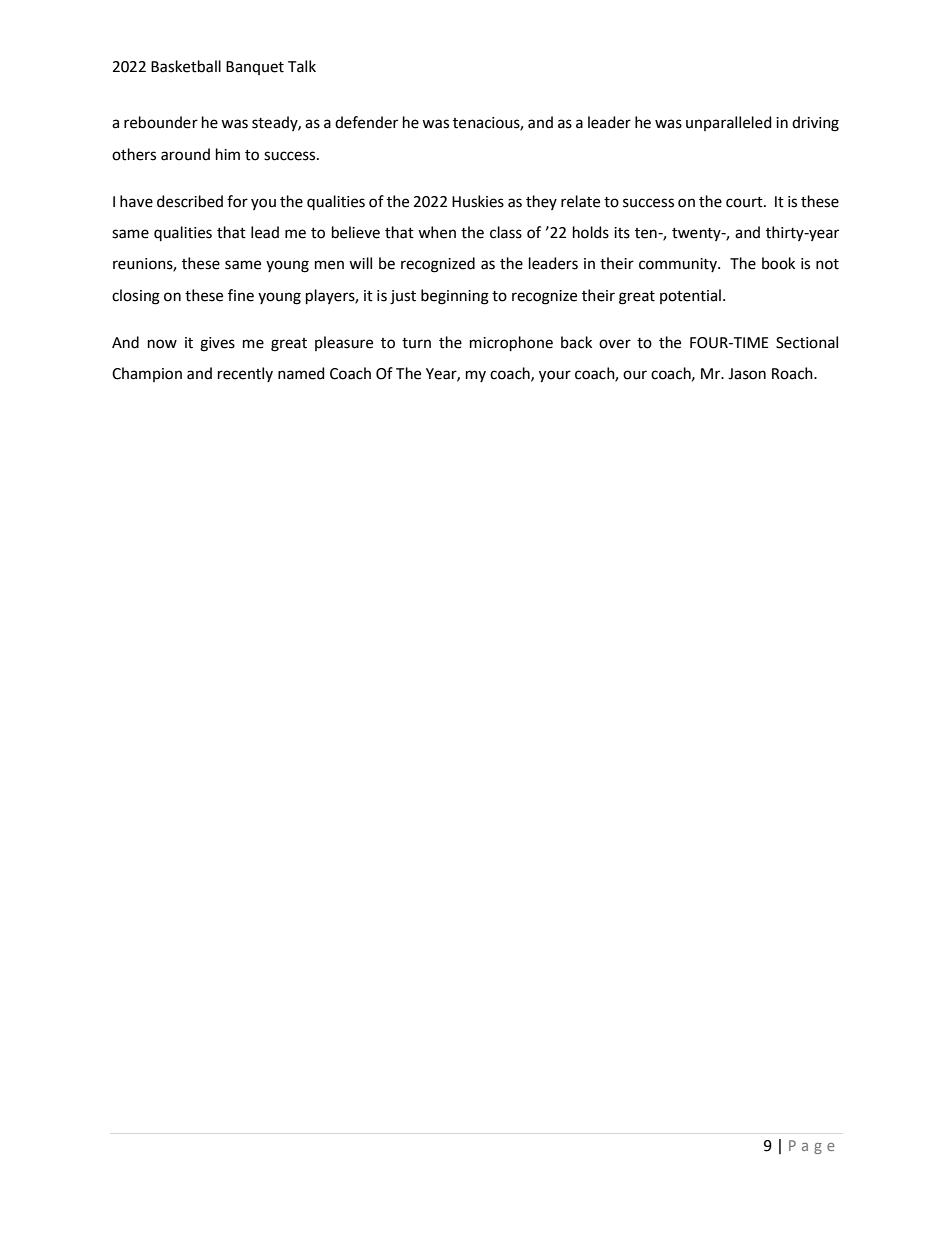  I want to click on Talk, so click(302, 66).
